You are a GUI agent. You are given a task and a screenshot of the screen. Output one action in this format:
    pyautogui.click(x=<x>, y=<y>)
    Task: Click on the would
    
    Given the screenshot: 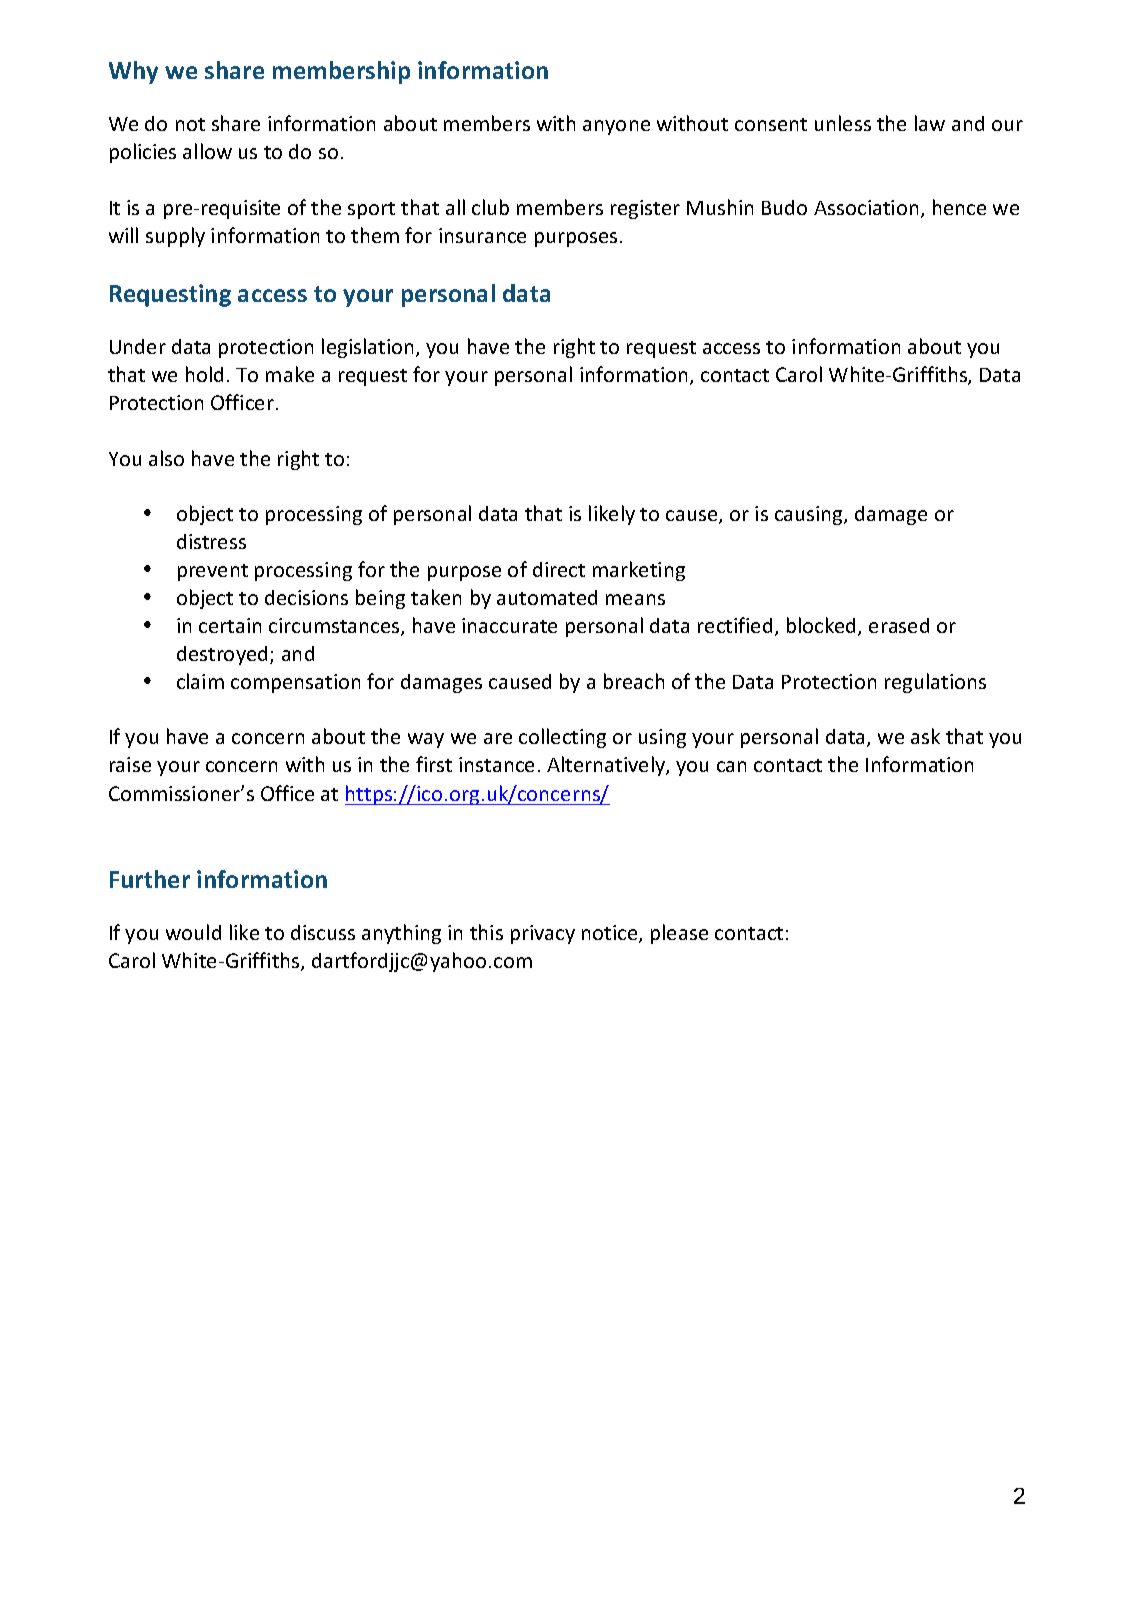 What is the action you would take?
    pyautogui.click(x=193, y=932)
